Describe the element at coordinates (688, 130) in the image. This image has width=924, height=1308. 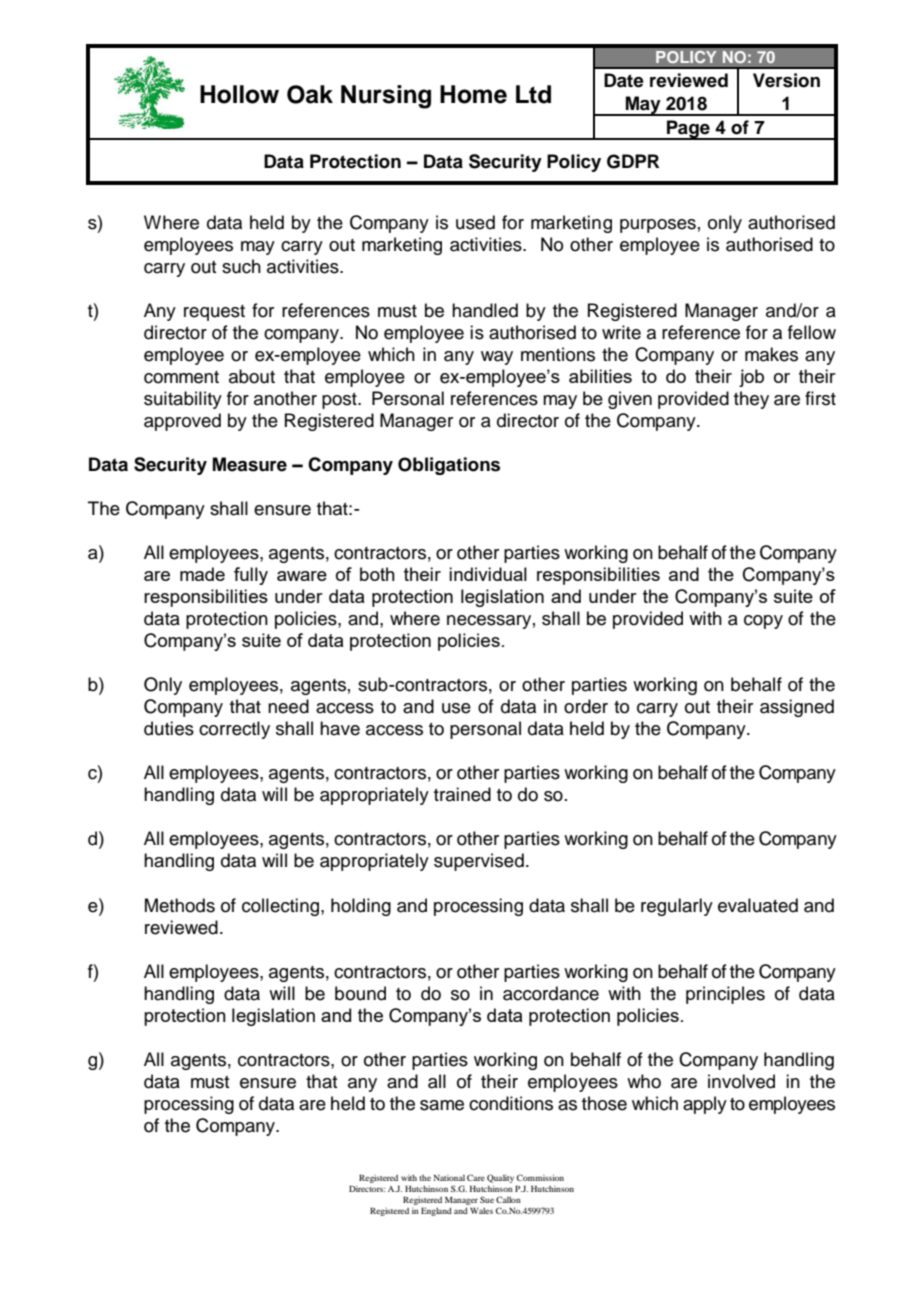
I see `Page` at that location.
